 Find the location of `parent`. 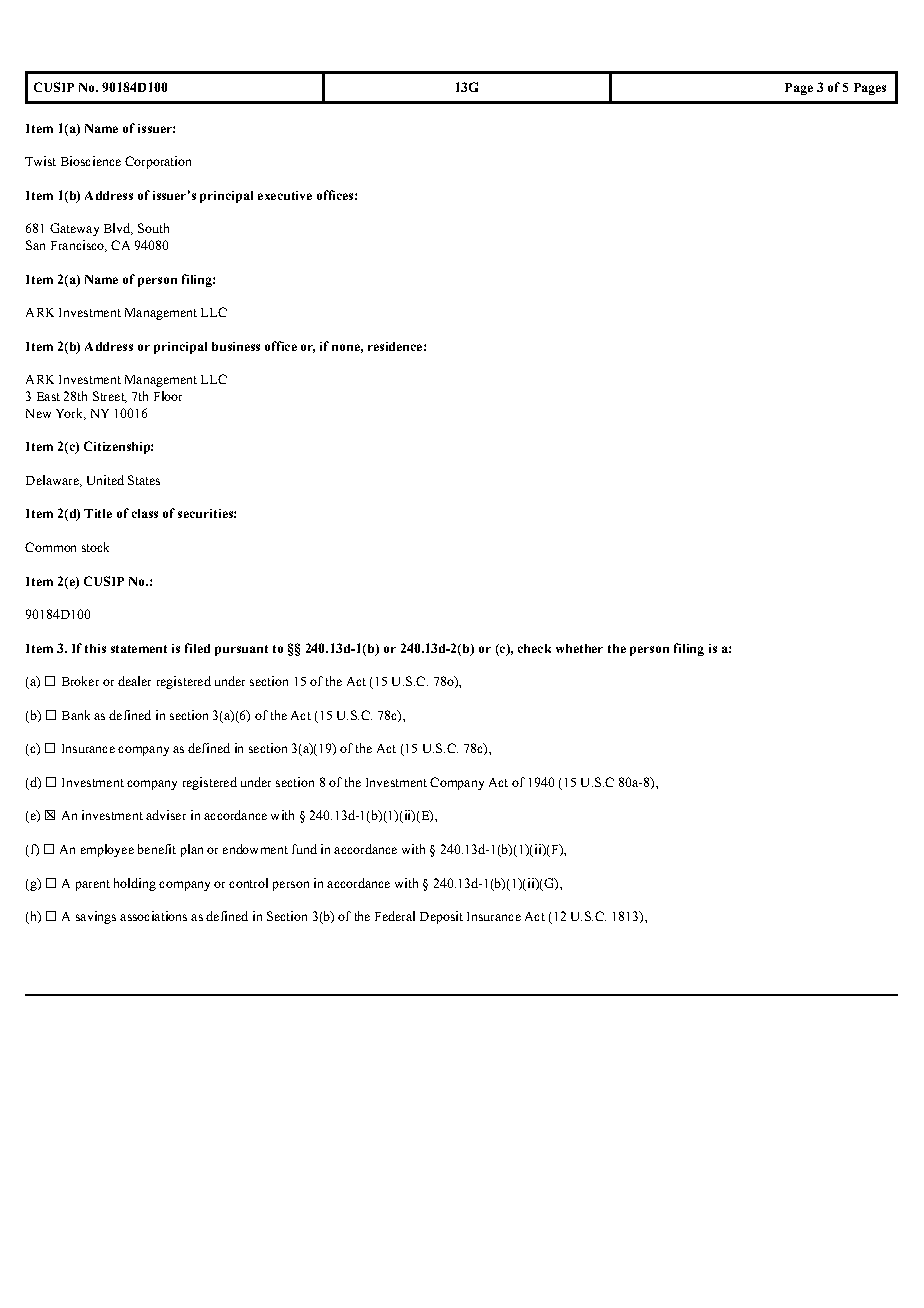

parent is located at coordinates (93, 885).
